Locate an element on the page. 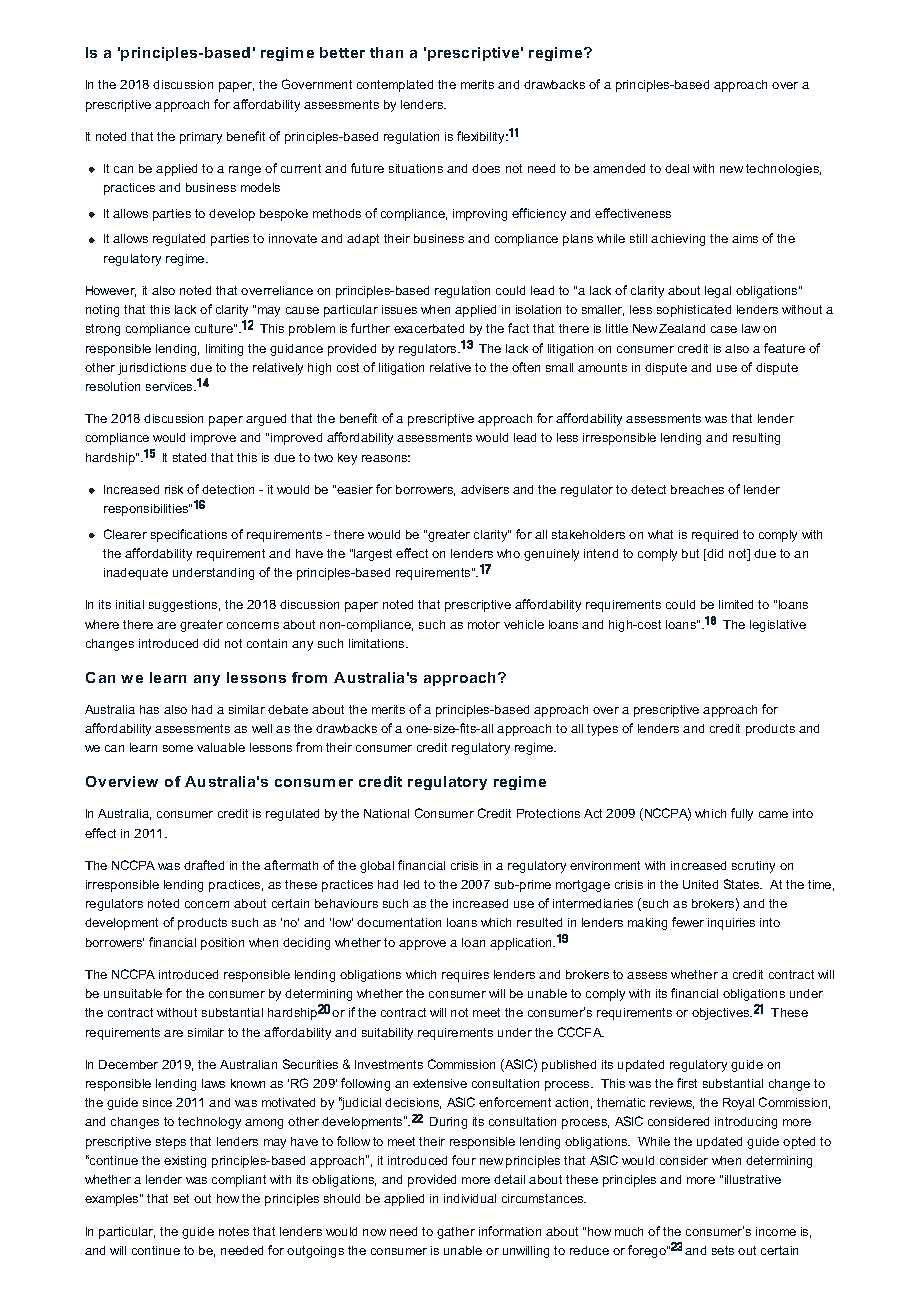  stated is located at coordinates (189, 457).
